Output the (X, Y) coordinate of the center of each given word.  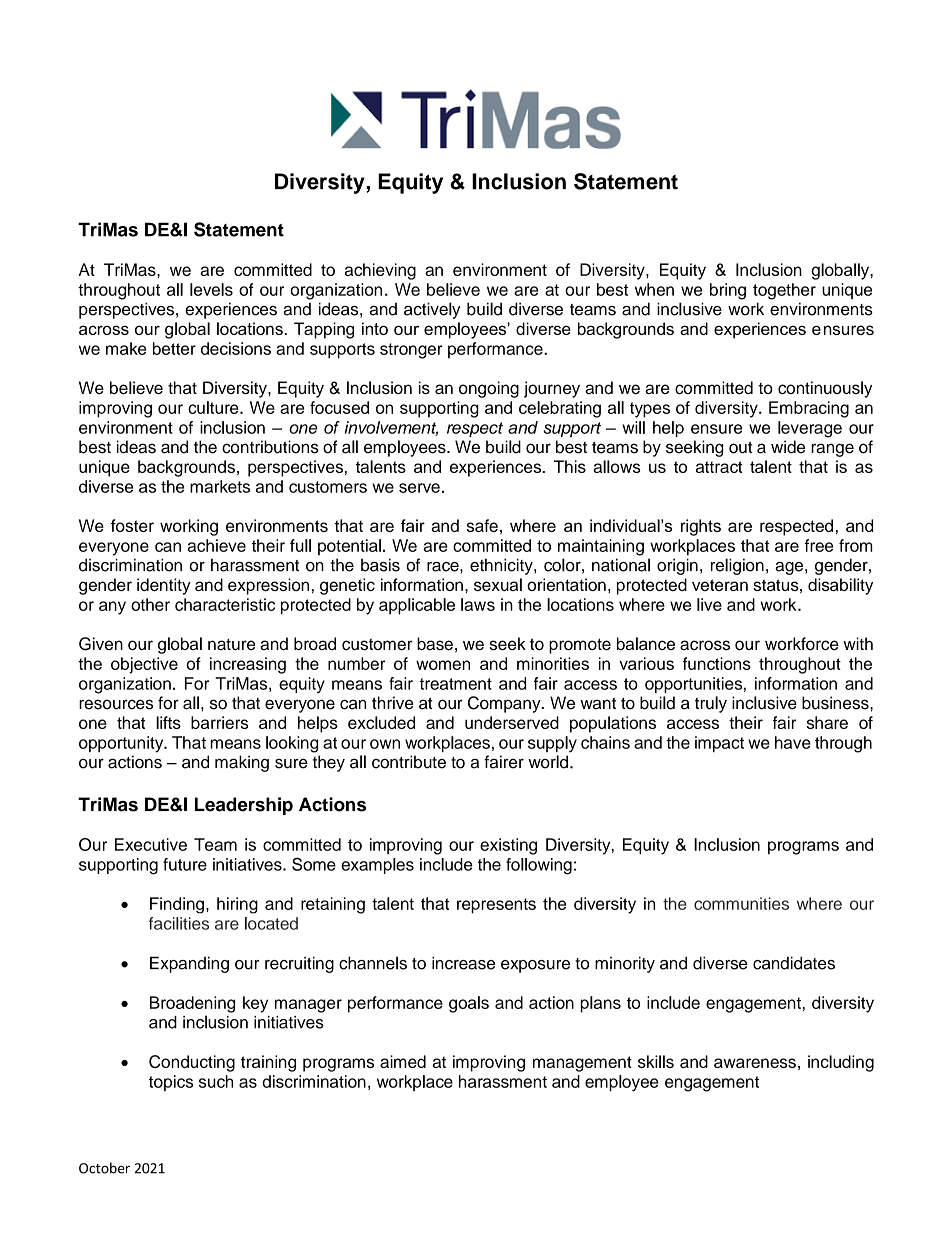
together (784, 291)
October (104, 1168)
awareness (755, 1063)
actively (432, 310)
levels (211, 289)
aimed (403, 1061)
